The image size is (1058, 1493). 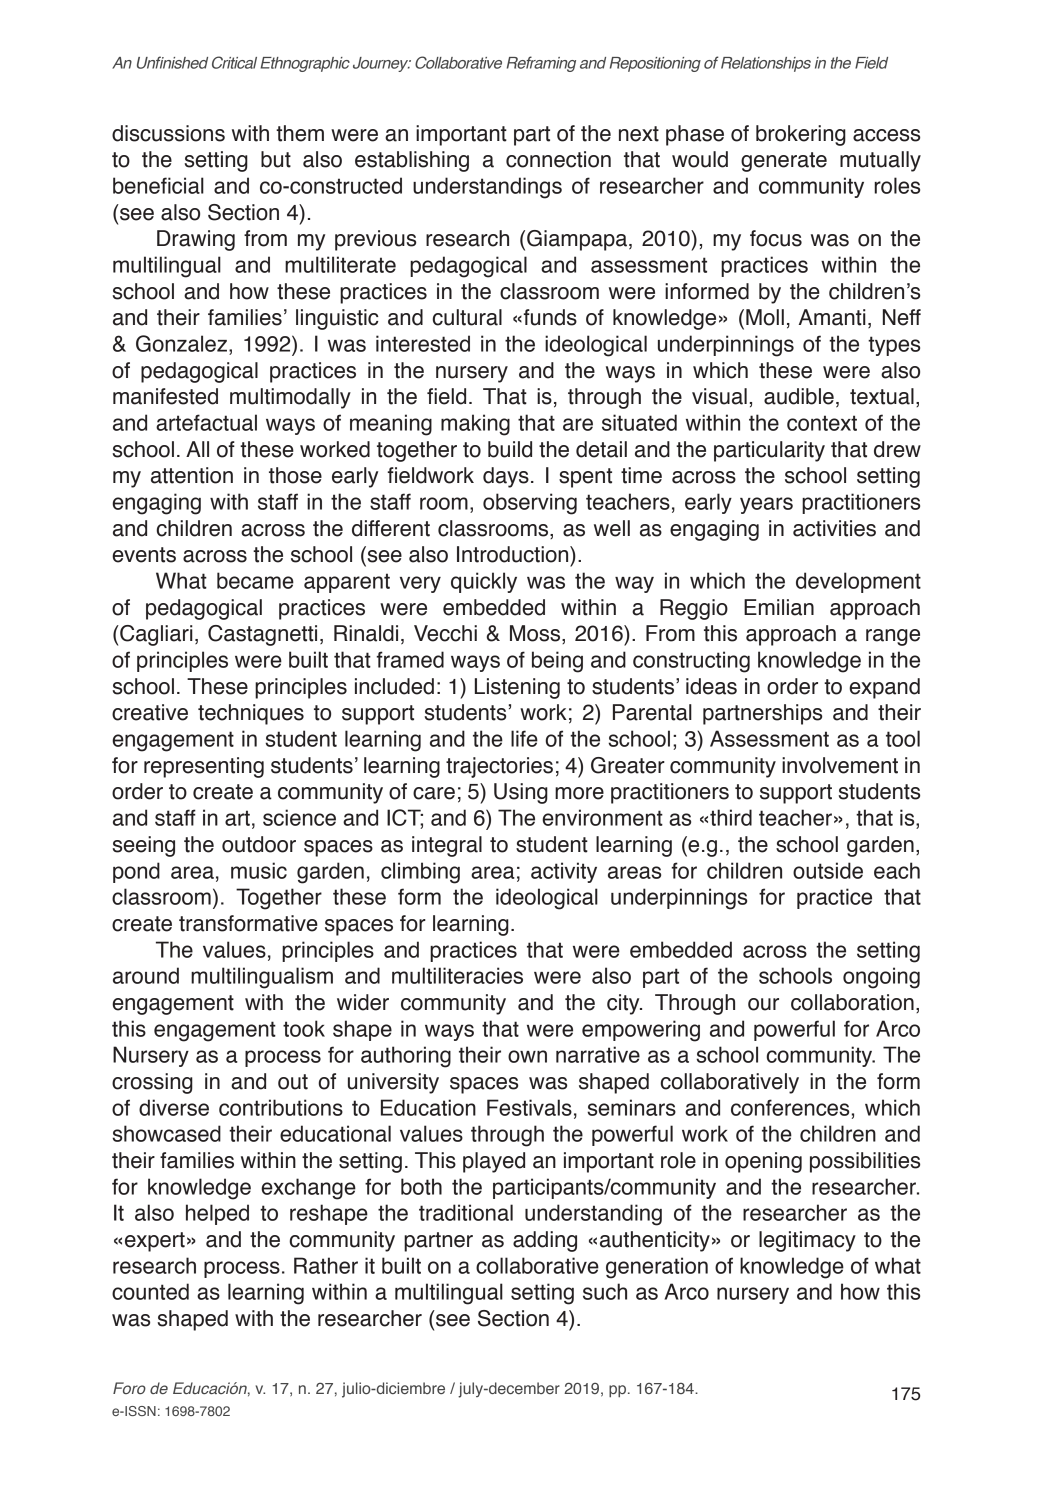 I want to click on music, so click(x=259, y=870).
